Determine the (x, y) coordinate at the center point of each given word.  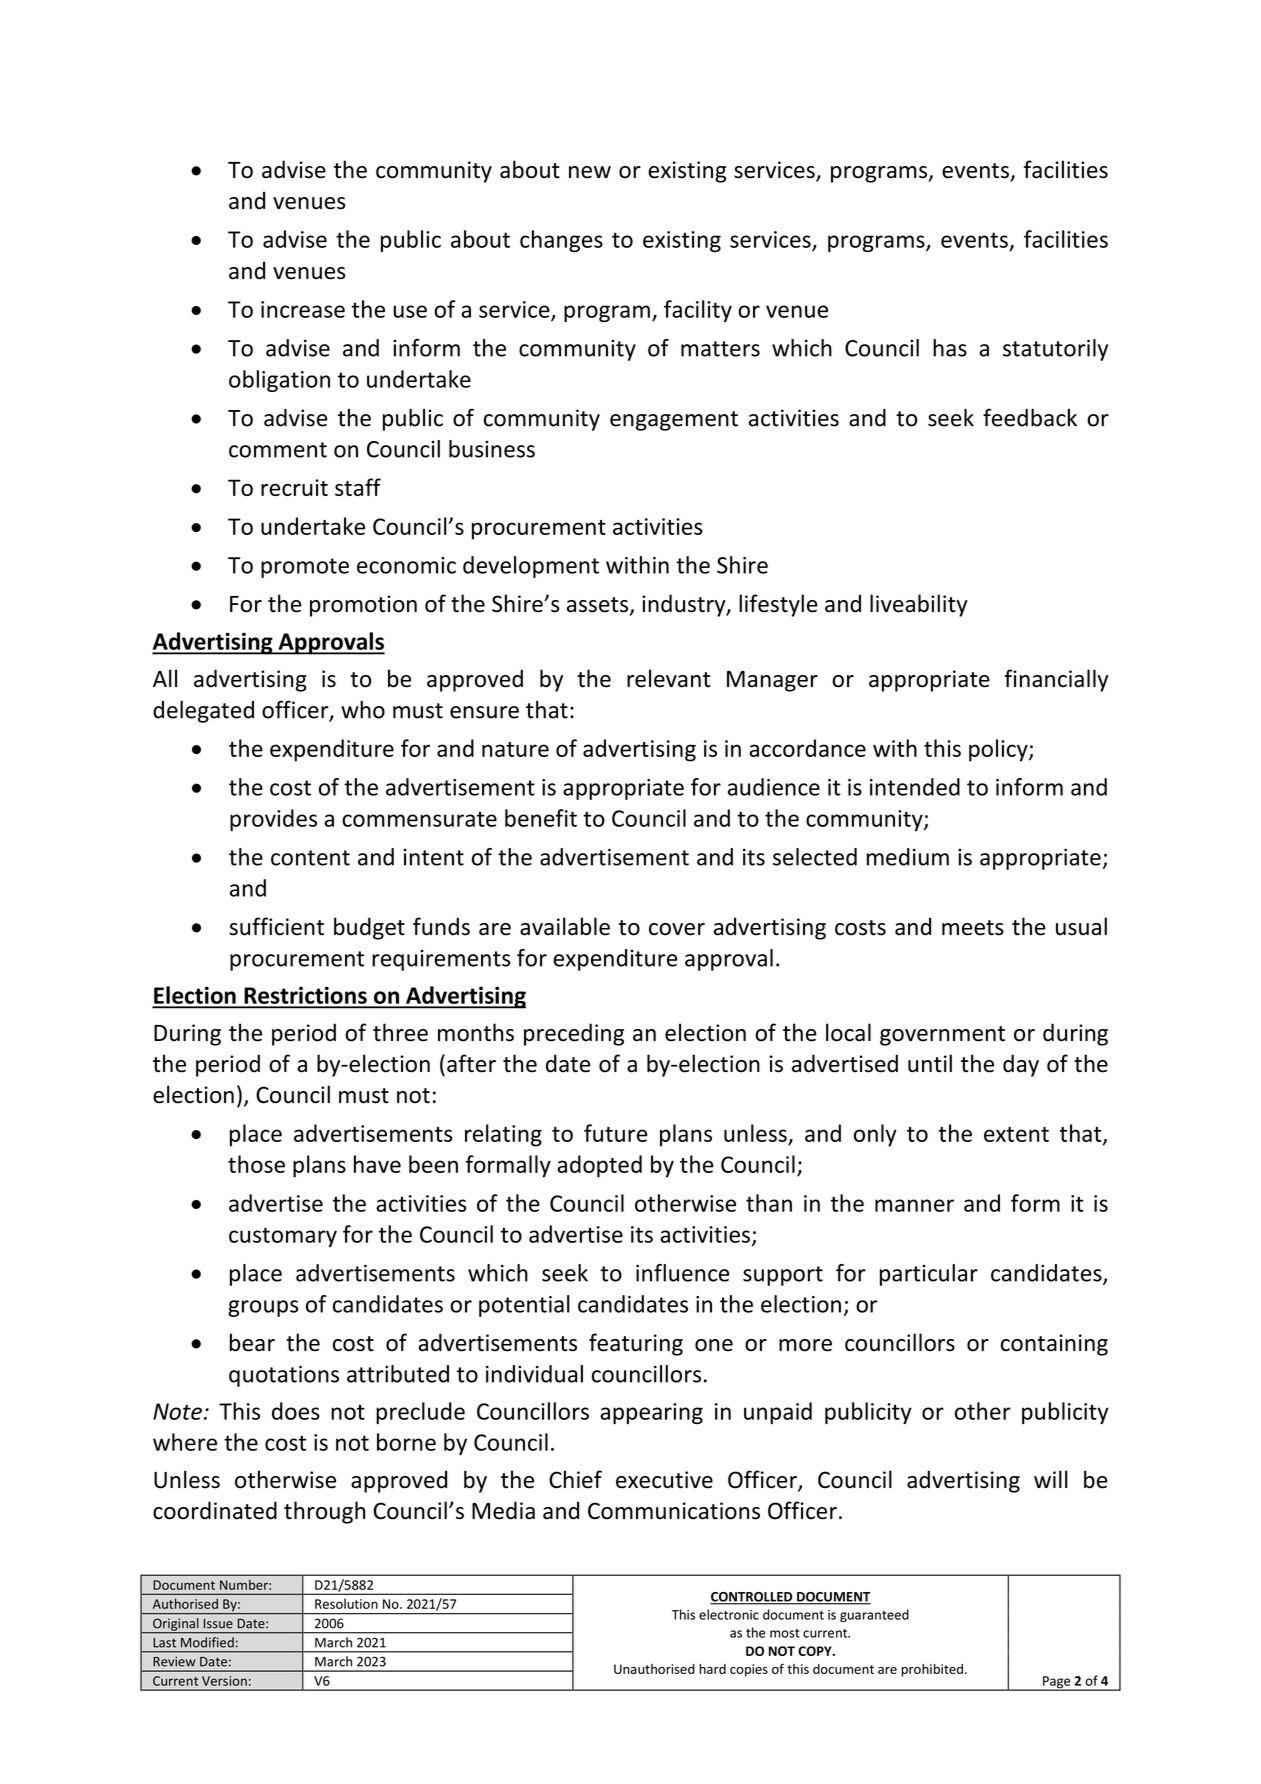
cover (677, 929)
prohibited (932, 1670)
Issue (218, 1624)
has (950, 348)
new (590, 172)
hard (712, 1669)
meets (973, 928)
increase (303, 309)
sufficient (276, 926)
